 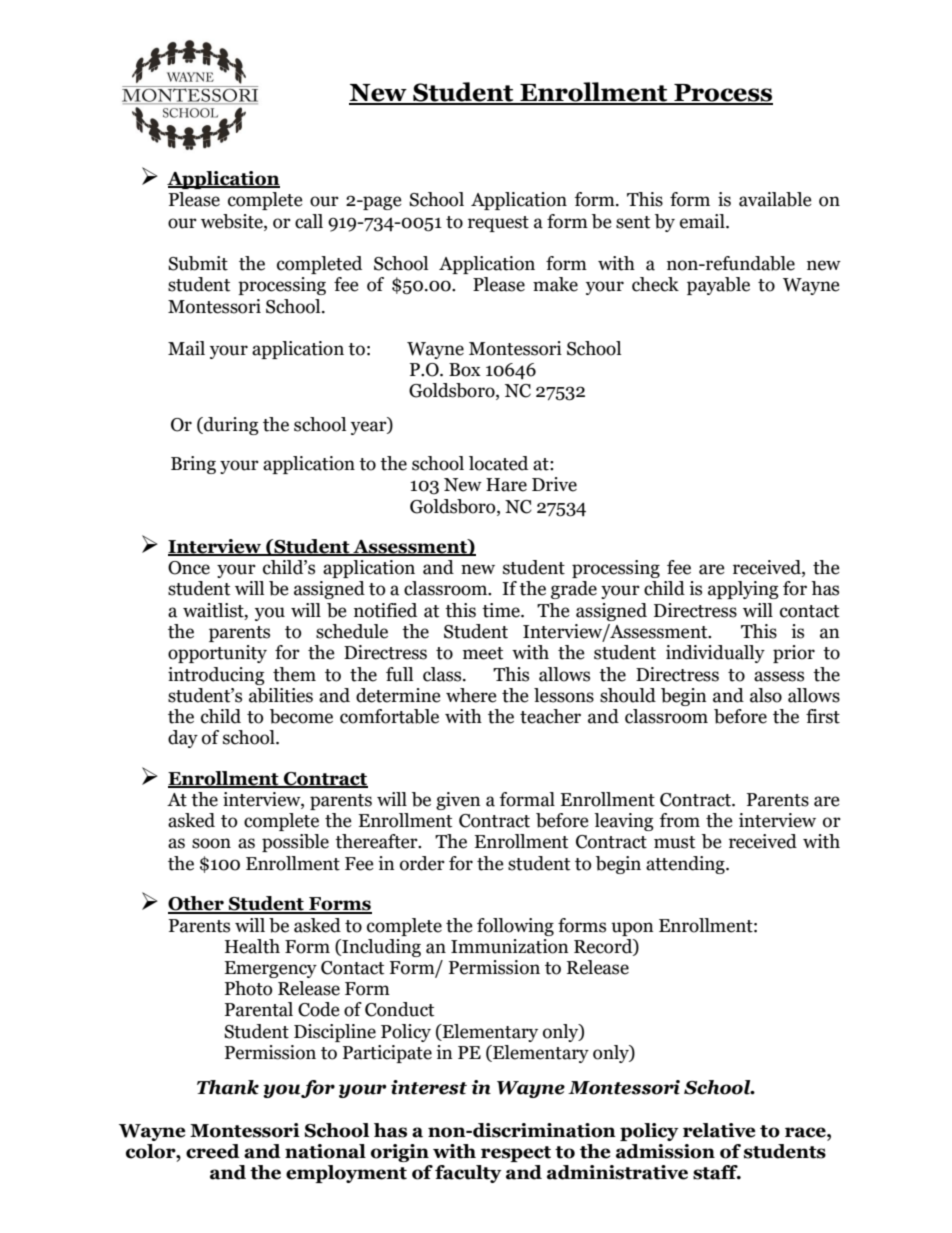 What do you see at coordinates (506, 485) in the page?
I see `Hare` at bounding box center [506, 485].
